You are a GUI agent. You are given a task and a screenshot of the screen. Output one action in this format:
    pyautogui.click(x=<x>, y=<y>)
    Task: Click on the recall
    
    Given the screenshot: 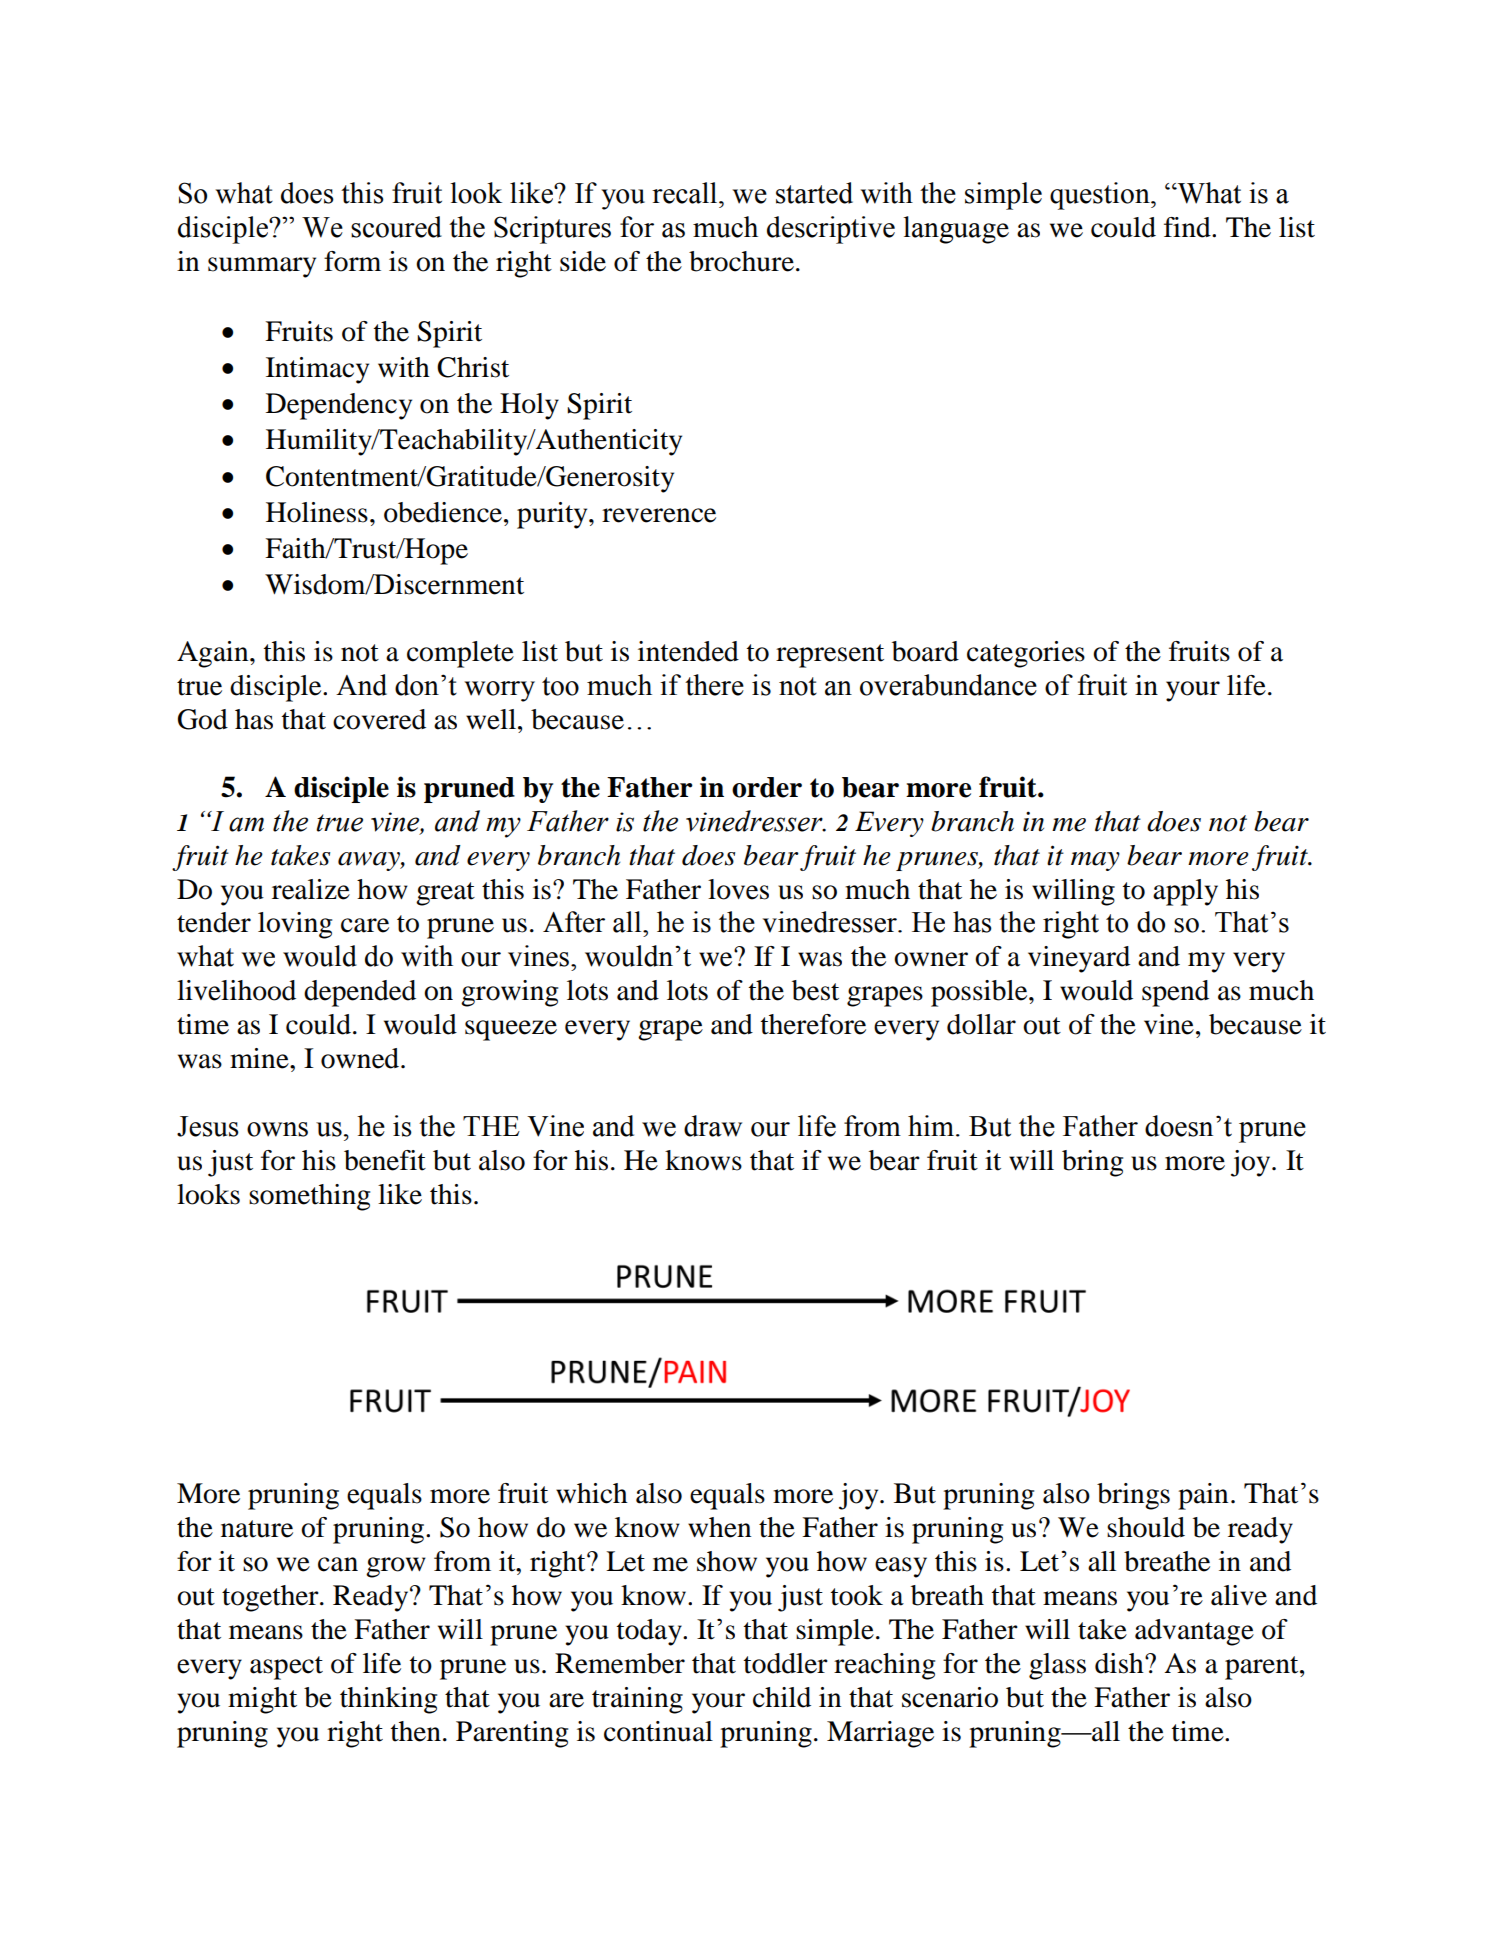 What is the action you would take?
    pyautogui.click(x=686, y=193)
